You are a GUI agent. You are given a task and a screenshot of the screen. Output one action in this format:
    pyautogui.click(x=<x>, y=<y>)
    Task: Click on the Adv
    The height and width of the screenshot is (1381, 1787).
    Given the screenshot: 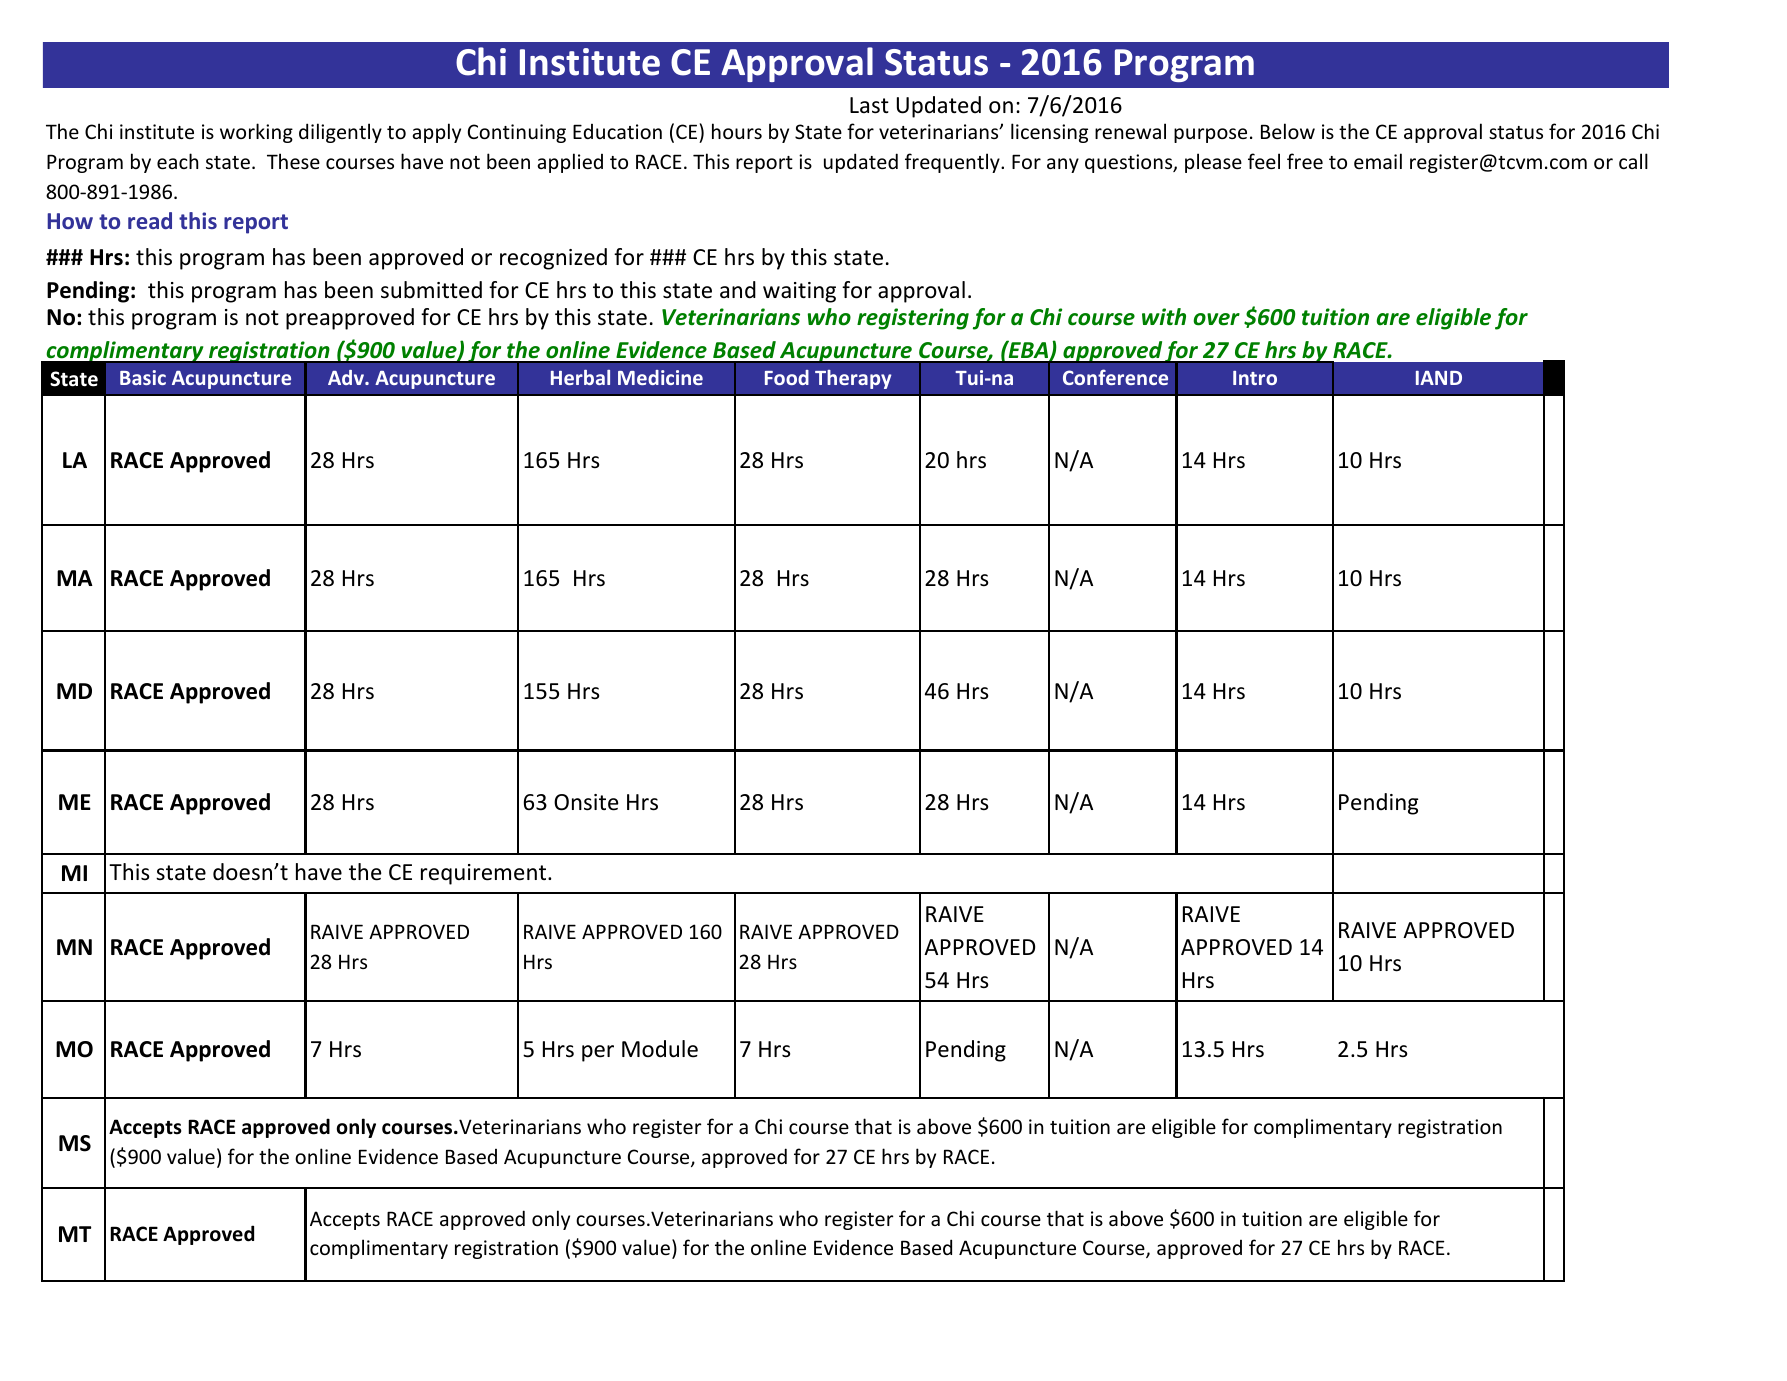 What is the action you would take?
    pyautogui.click(x=347, y=377)
